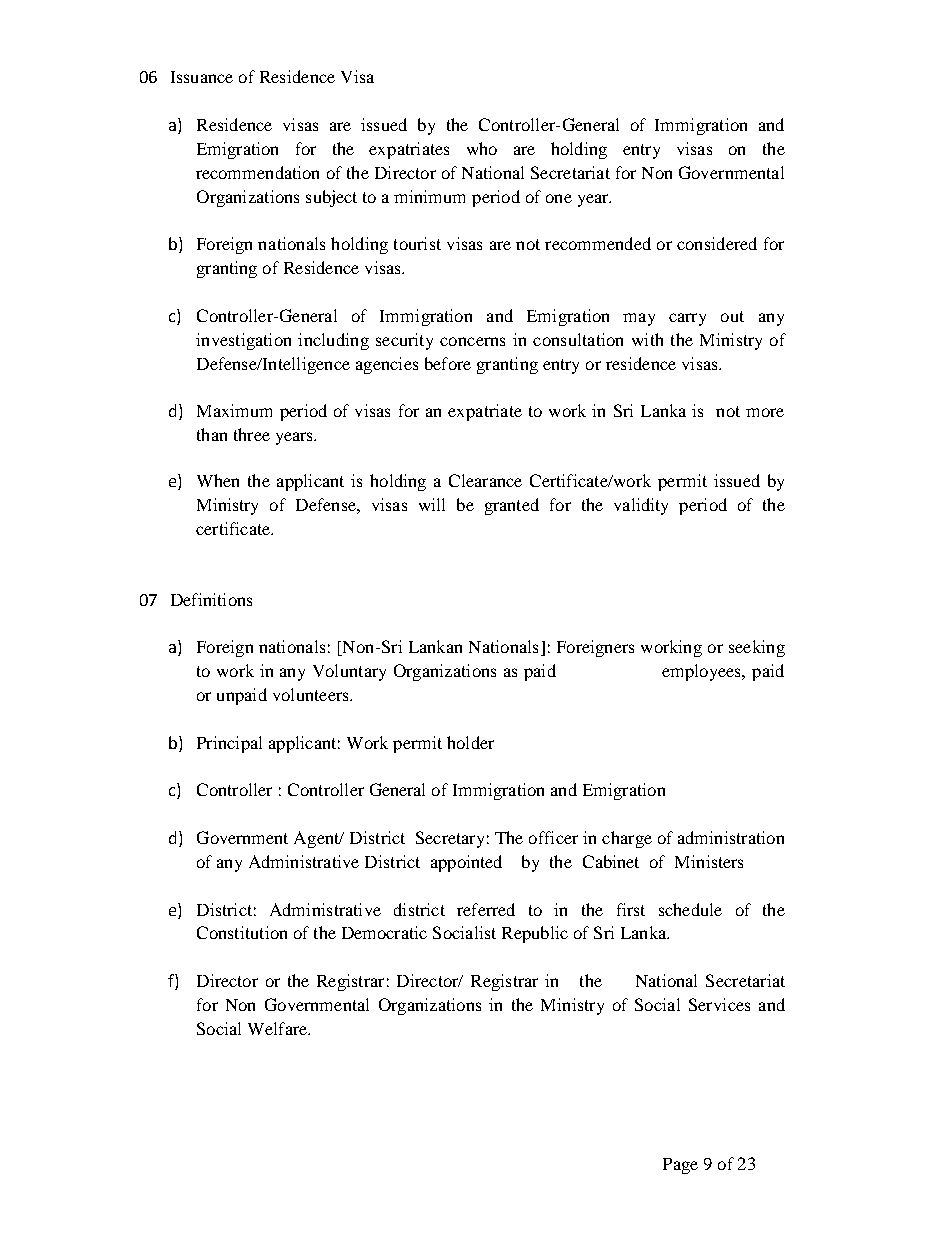  Describe the element at coordinates (243, 341) in the screenshot. I see `investigation` at that location.
